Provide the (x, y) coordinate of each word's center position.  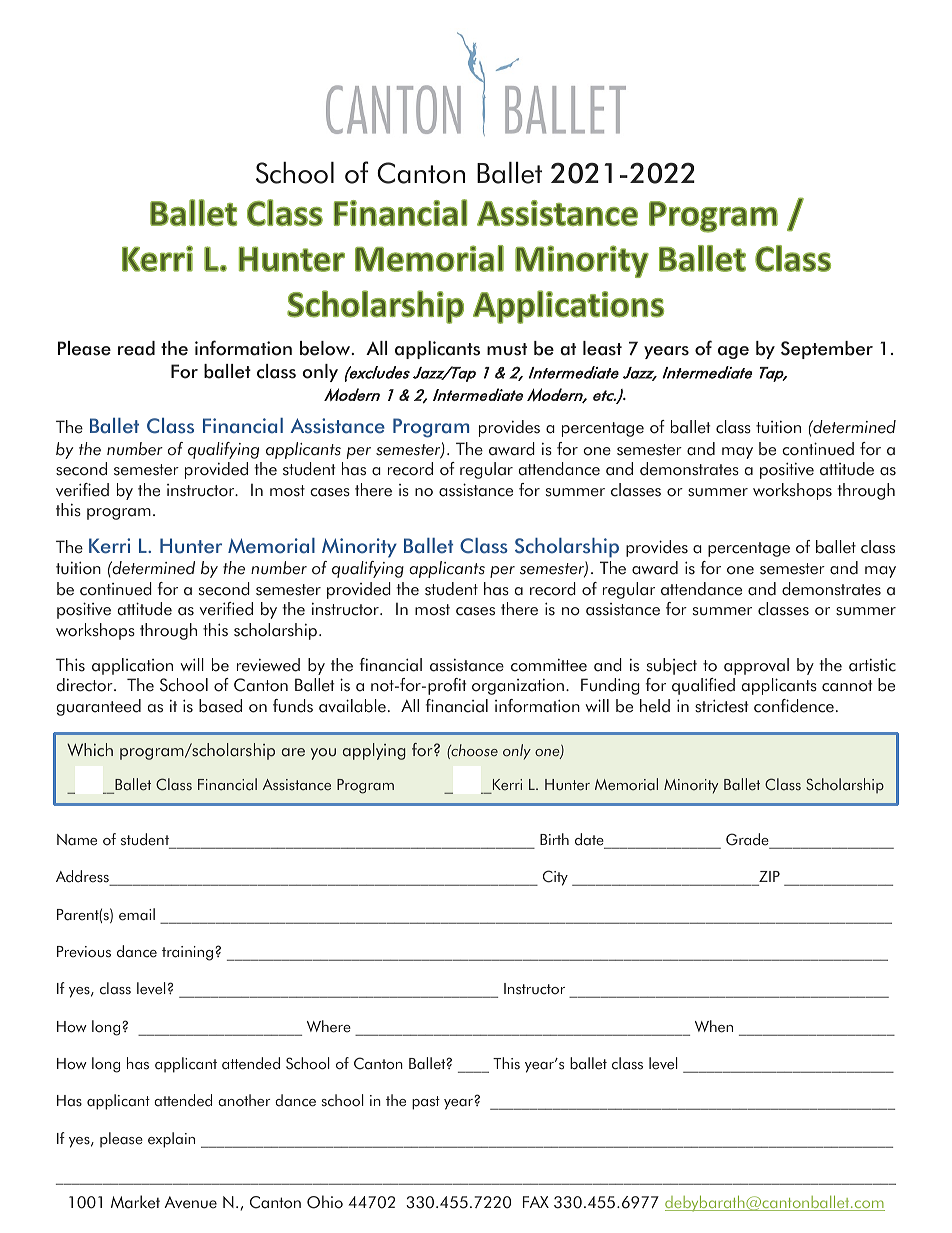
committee (549, 665)
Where (329, 1026)
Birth (554, 839)
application (132, 666)
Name (77, 840)
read (136, 348)
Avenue (190, 1202)
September (827, 350)
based (220, 706)
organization (518, 686)
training (189, 953)
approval (756, 666)
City (555, 878)
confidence (794, 706)
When (714, 1026)
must (507, 349)
